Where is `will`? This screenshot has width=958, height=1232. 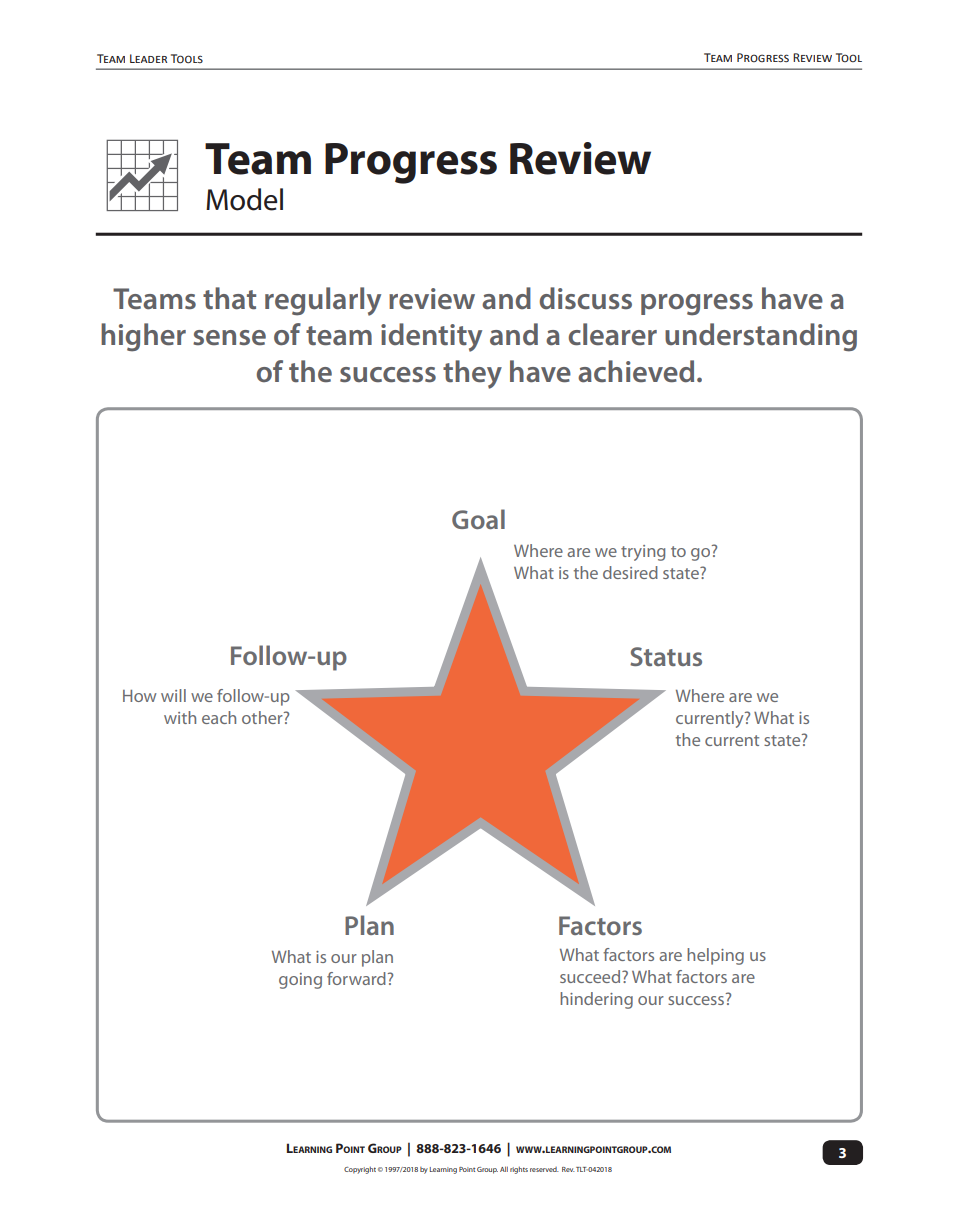 will is located at coordinates (173, 695).
